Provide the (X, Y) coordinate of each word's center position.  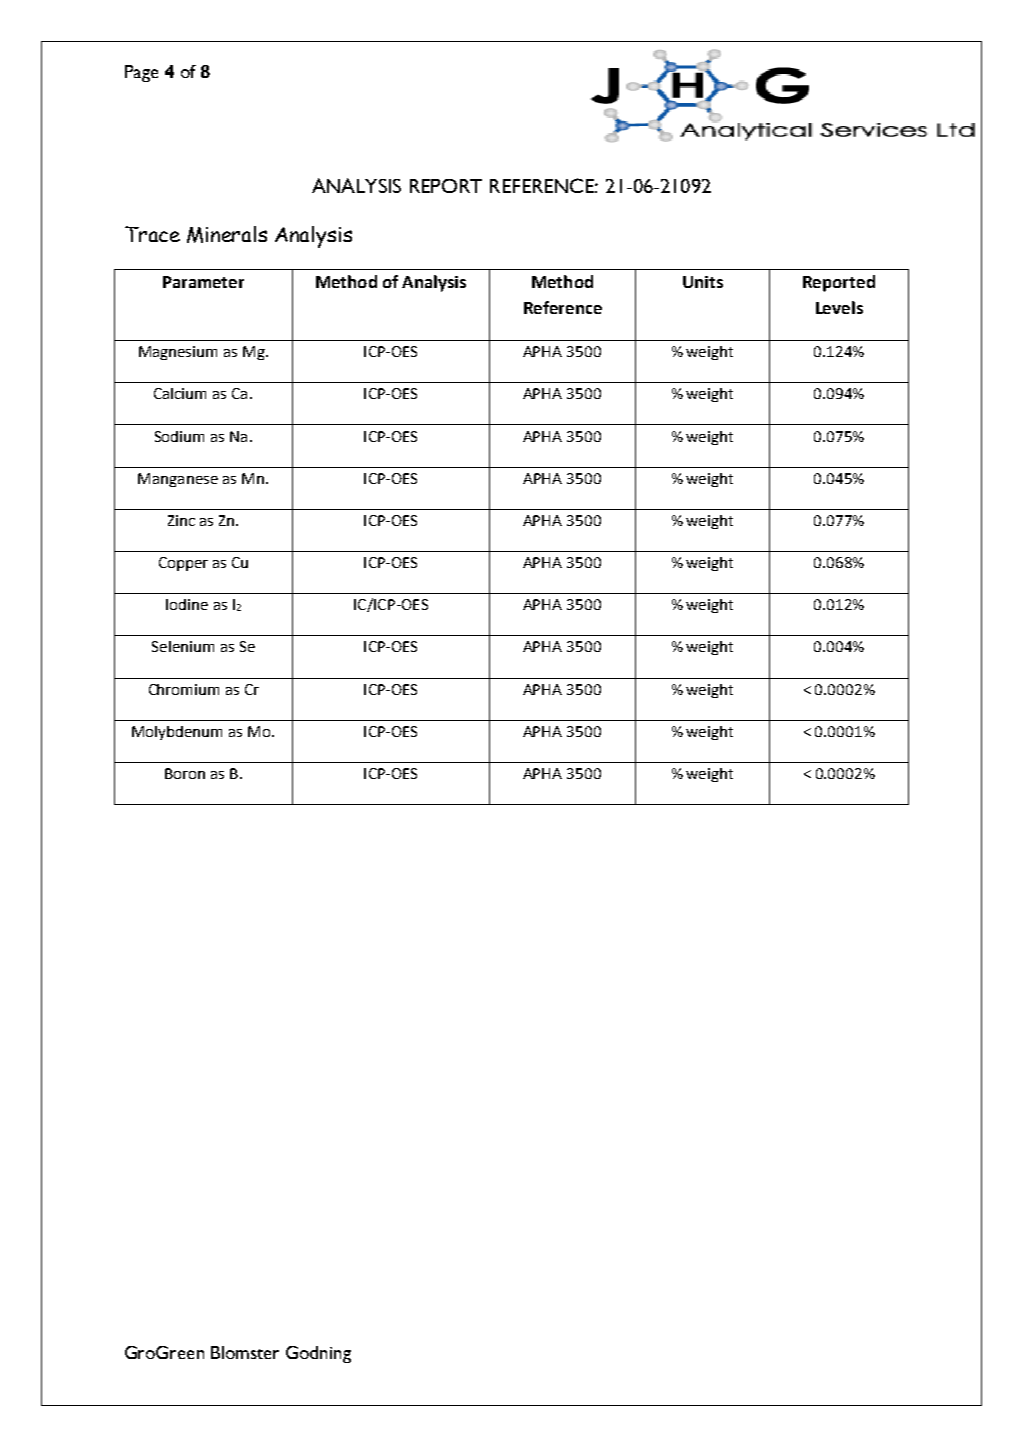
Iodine (187, 604)
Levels (839, 307)
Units (703, 282)
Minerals (227, 234)
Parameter (203, 282)
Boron (185, 773)
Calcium (180, 393)
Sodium (179, 436)
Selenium (183, 646)
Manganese (178, 480)
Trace (152, 234)
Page (141, 73)
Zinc (181, 520)
